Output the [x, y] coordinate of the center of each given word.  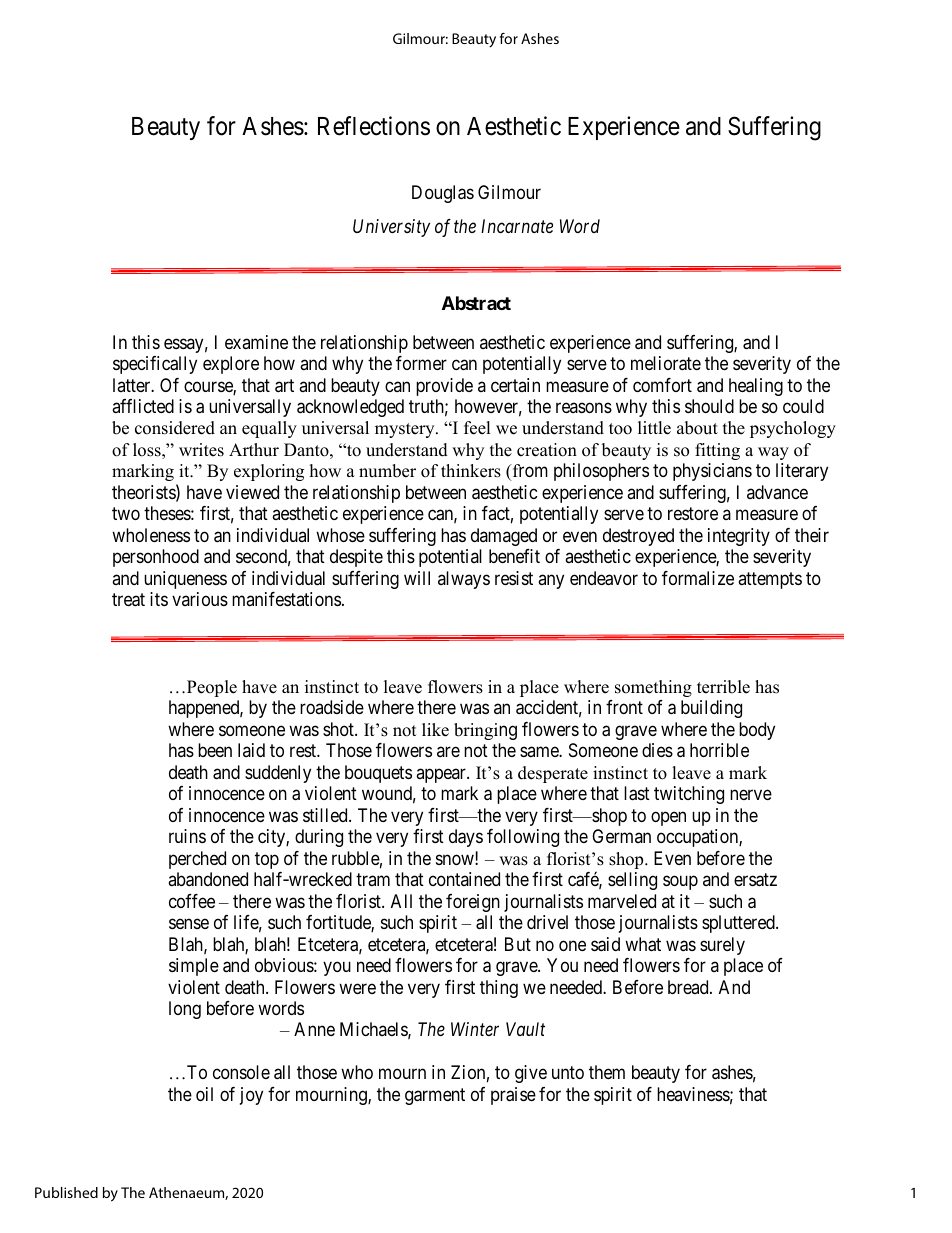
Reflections [374, 126]
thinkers [471, 471]
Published [66, 1192]
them [607, 1072]
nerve [751, 795]
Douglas [443, 194]
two [126, 514]
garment [435, 1096]
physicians [712, 472]
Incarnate [517, 226]
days [466, 838]
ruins [187, 836]
